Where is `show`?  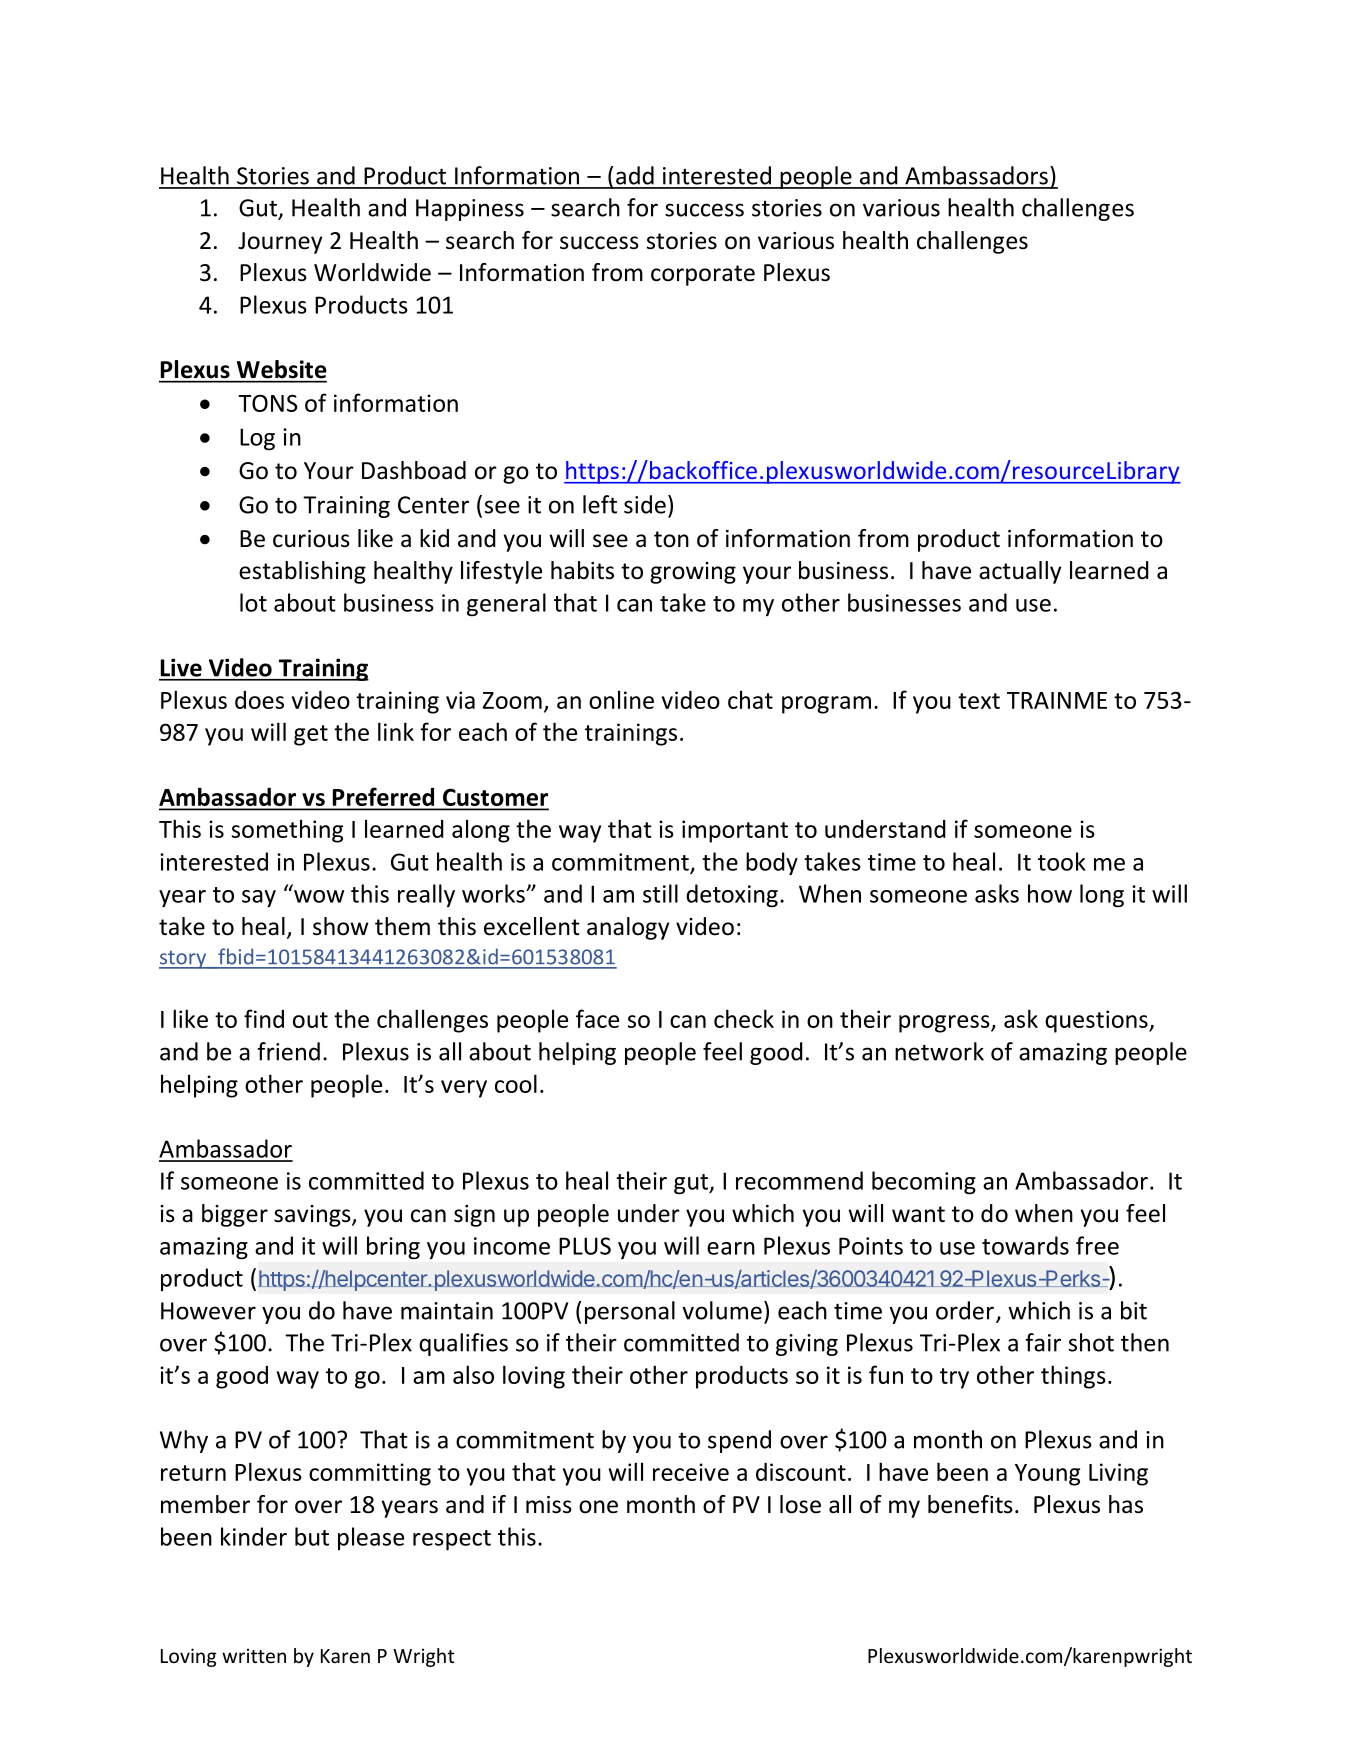 show is located at coordinates (340, 926).
